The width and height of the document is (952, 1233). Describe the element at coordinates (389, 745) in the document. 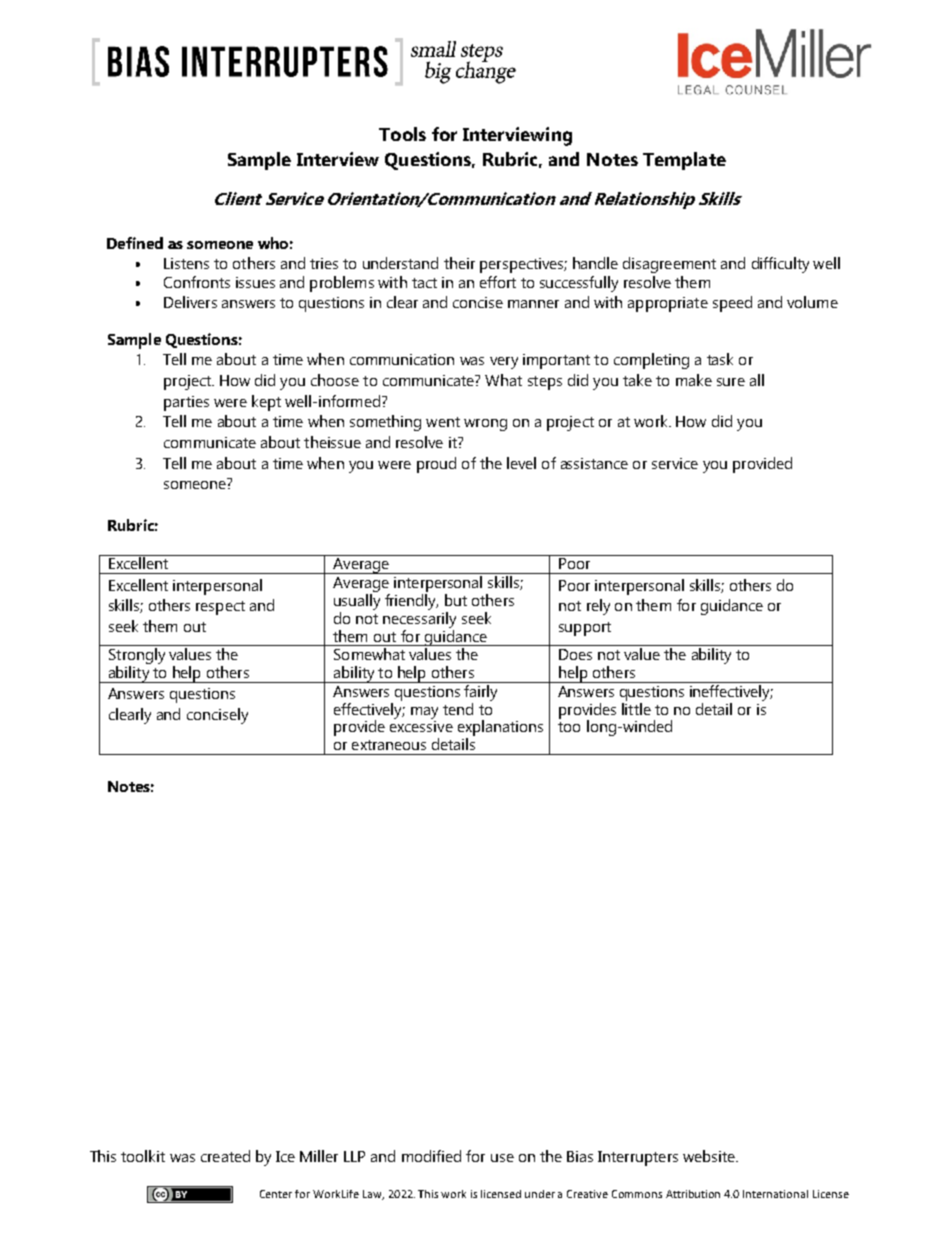

I see `extraneous` at that location.
